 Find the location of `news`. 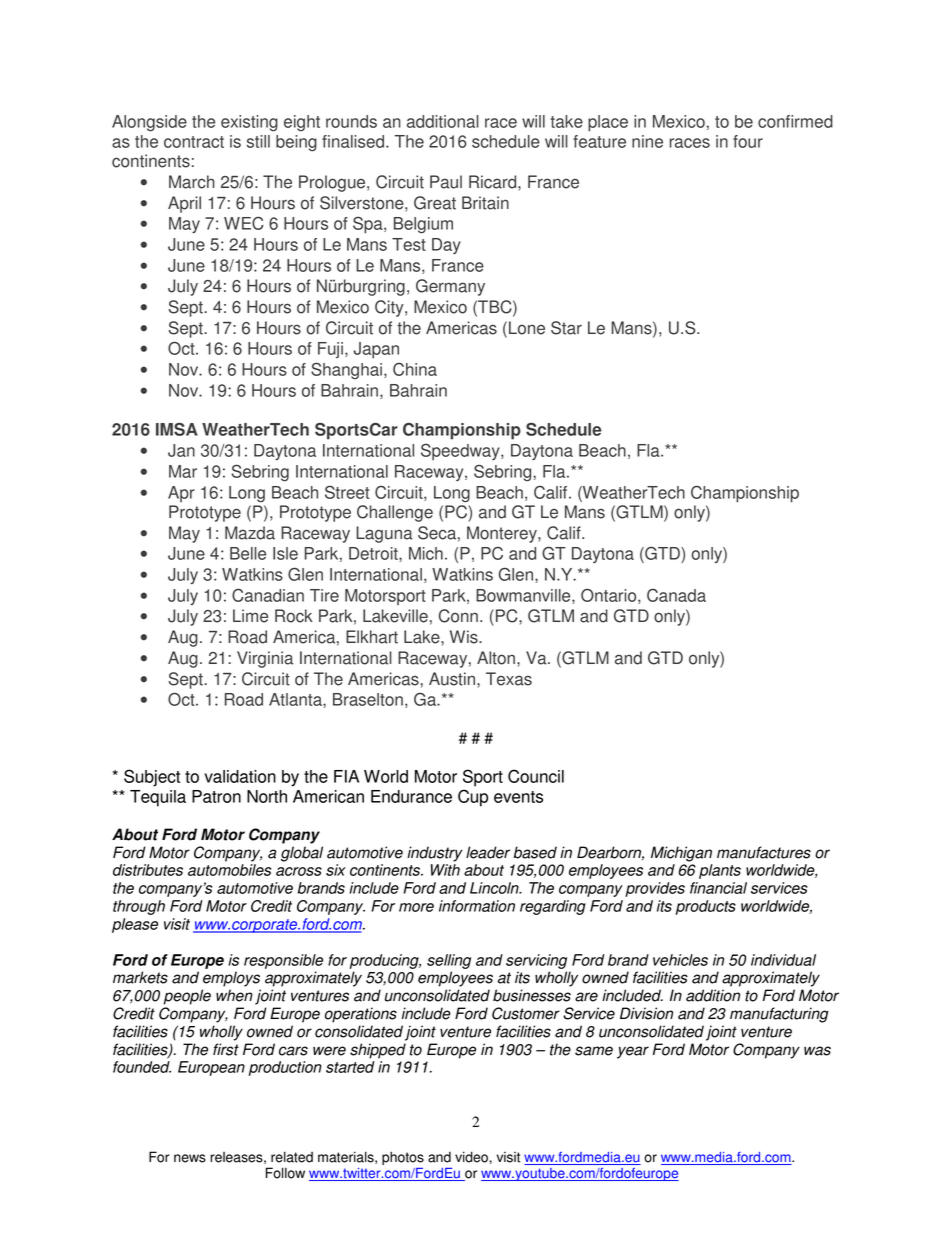

news is located at coordinates (190, 1158).
